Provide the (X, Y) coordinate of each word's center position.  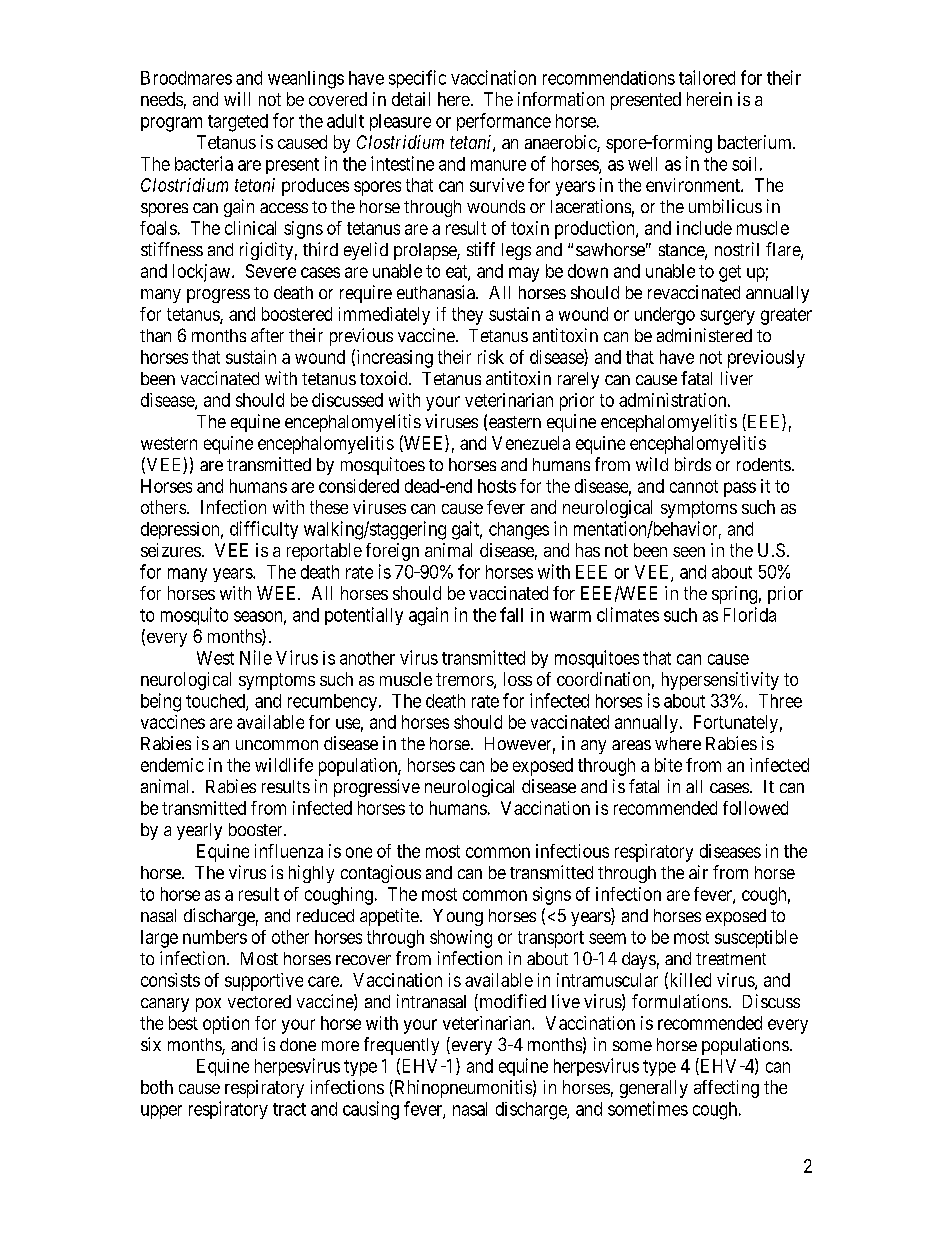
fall (511, 614)
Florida (750, 614)
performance (504, 122)
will (237, 99)
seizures (171, 550)
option (226, 1025)
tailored (707, 77)
